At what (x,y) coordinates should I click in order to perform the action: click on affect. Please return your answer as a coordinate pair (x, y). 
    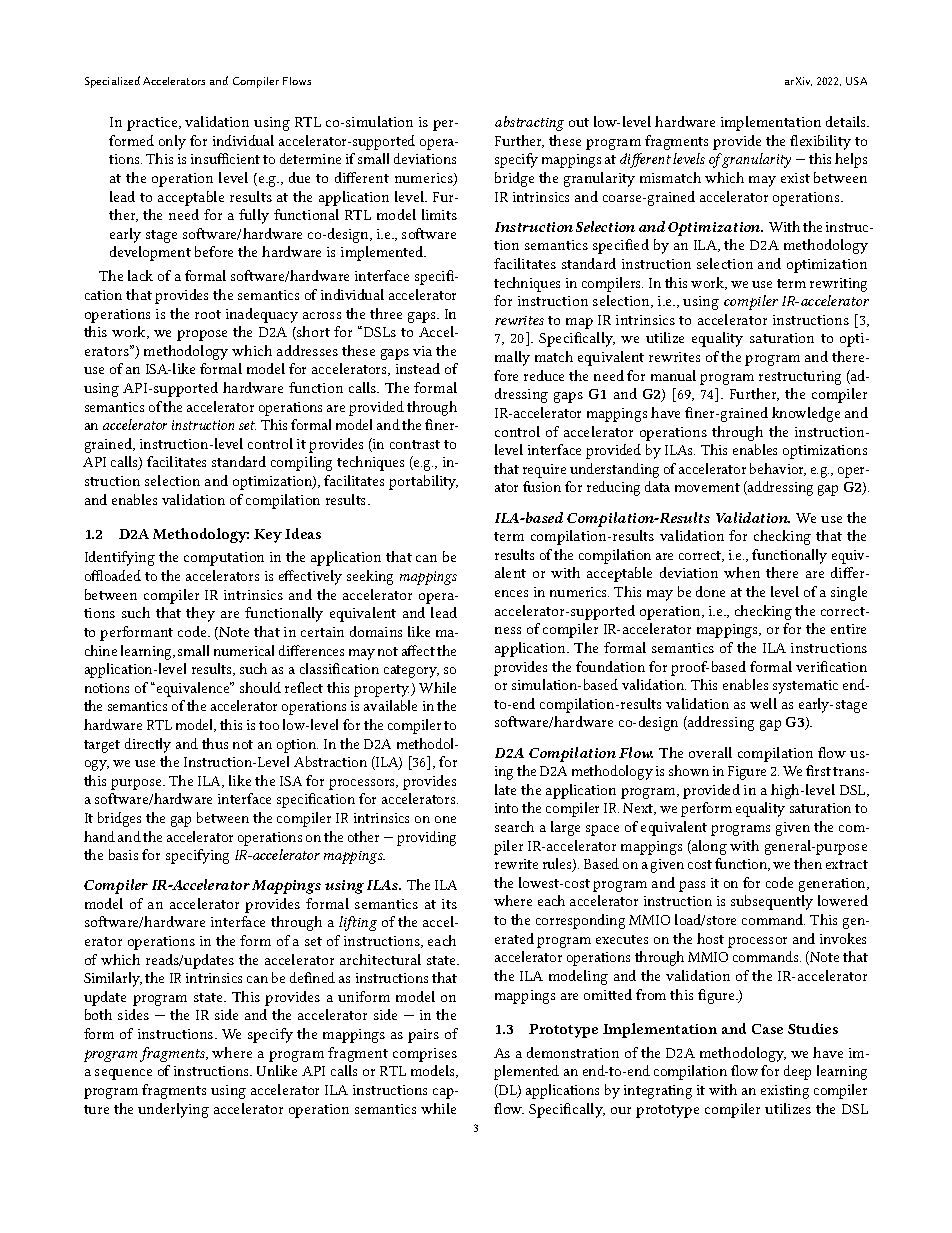
    Looking at the image, I should click on (418, 650).
